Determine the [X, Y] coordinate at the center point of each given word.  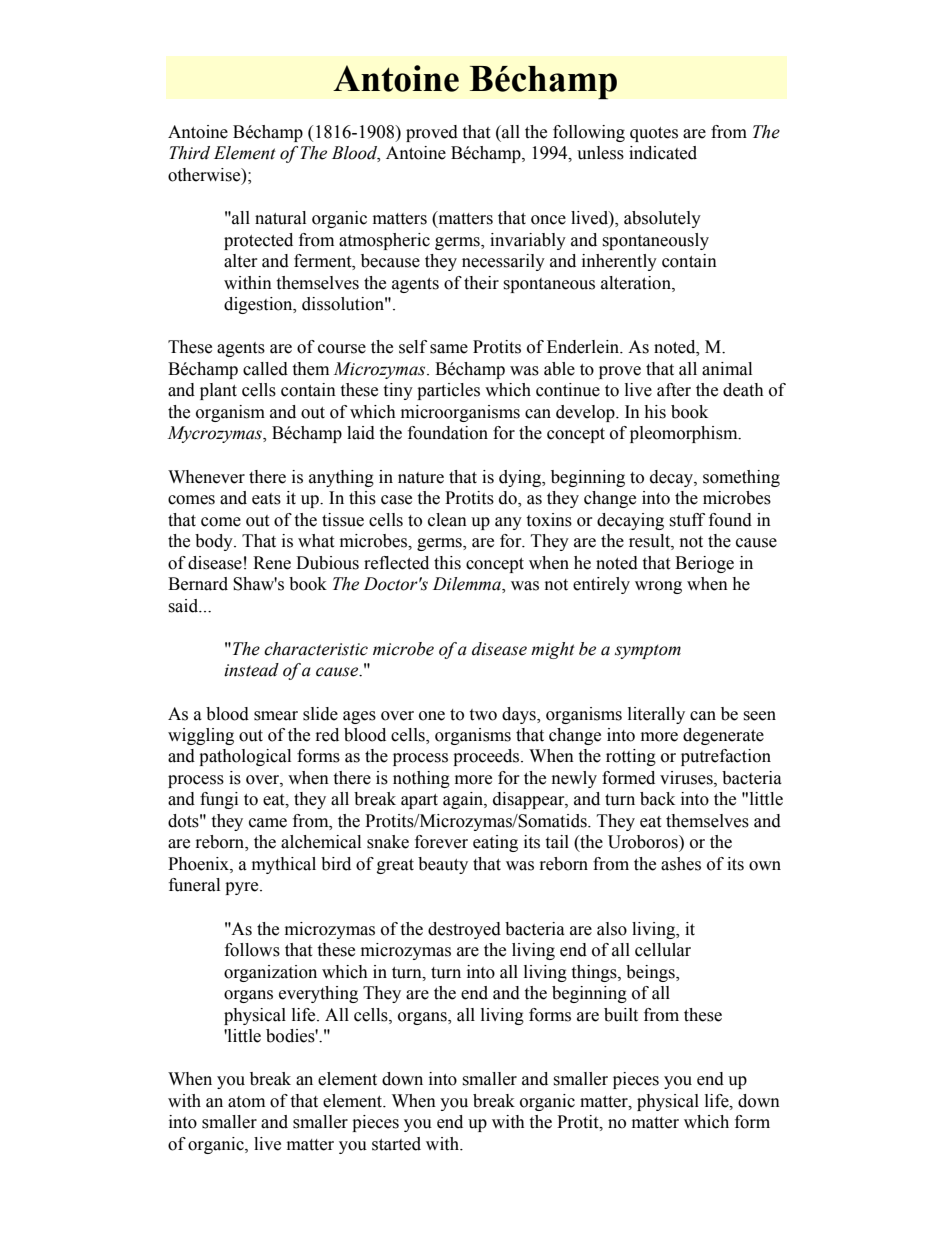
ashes [681, 864]
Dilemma [468, 585]
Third [189, 153]
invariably [528, 241]
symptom [648, 651]
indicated [663, 153]
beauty [443, 865]
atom [246, 1102]
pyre [243, 888]
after [674, 390]
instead [251, 670]
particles [448, 391]
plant [218, 391]
